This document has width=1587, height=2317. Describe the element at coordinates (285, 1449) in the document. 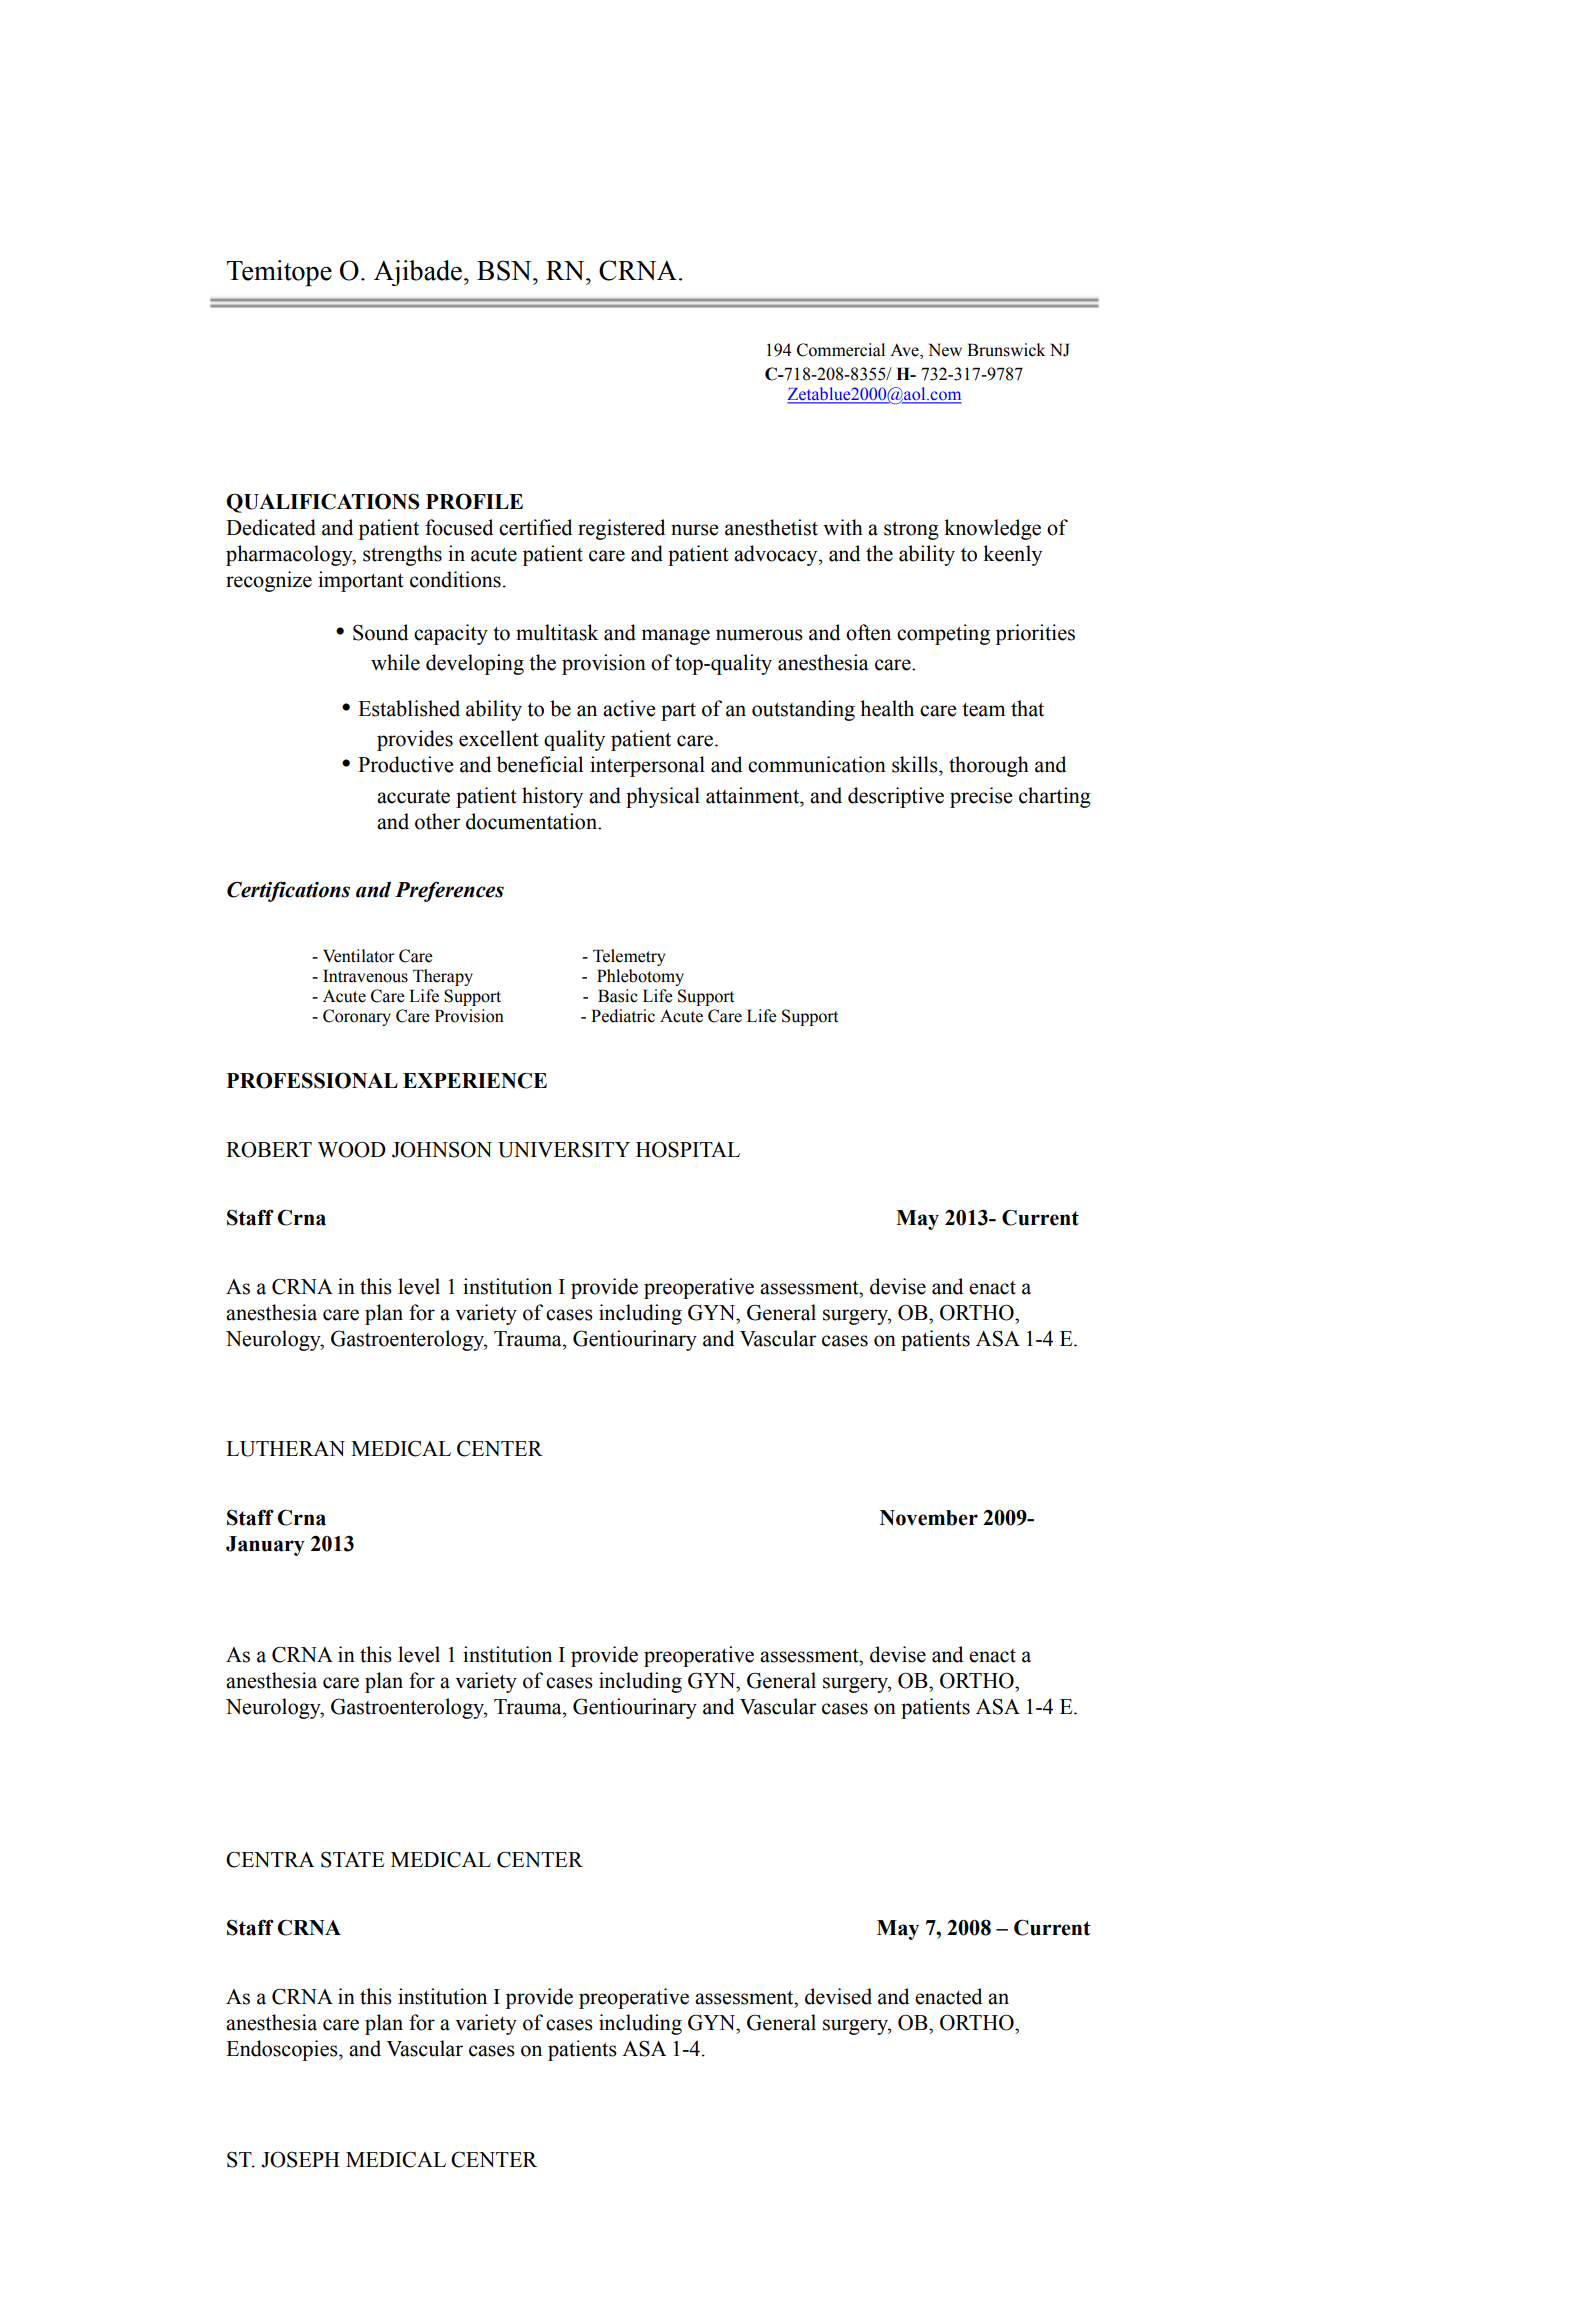

I see `LUTHERAN` at that location.
